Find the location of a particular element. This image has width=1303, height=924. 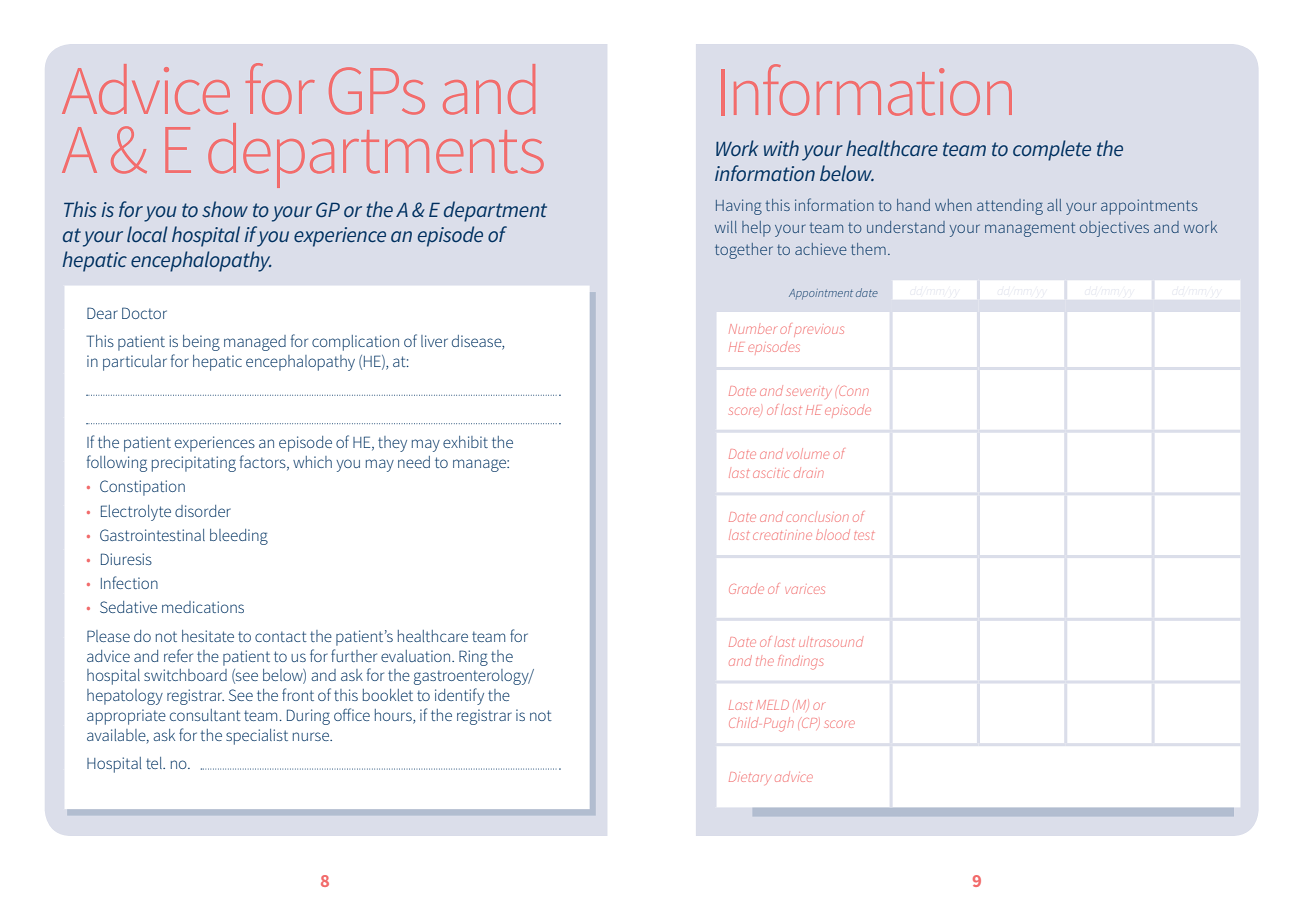

being is located at coordinates (201, 343).
